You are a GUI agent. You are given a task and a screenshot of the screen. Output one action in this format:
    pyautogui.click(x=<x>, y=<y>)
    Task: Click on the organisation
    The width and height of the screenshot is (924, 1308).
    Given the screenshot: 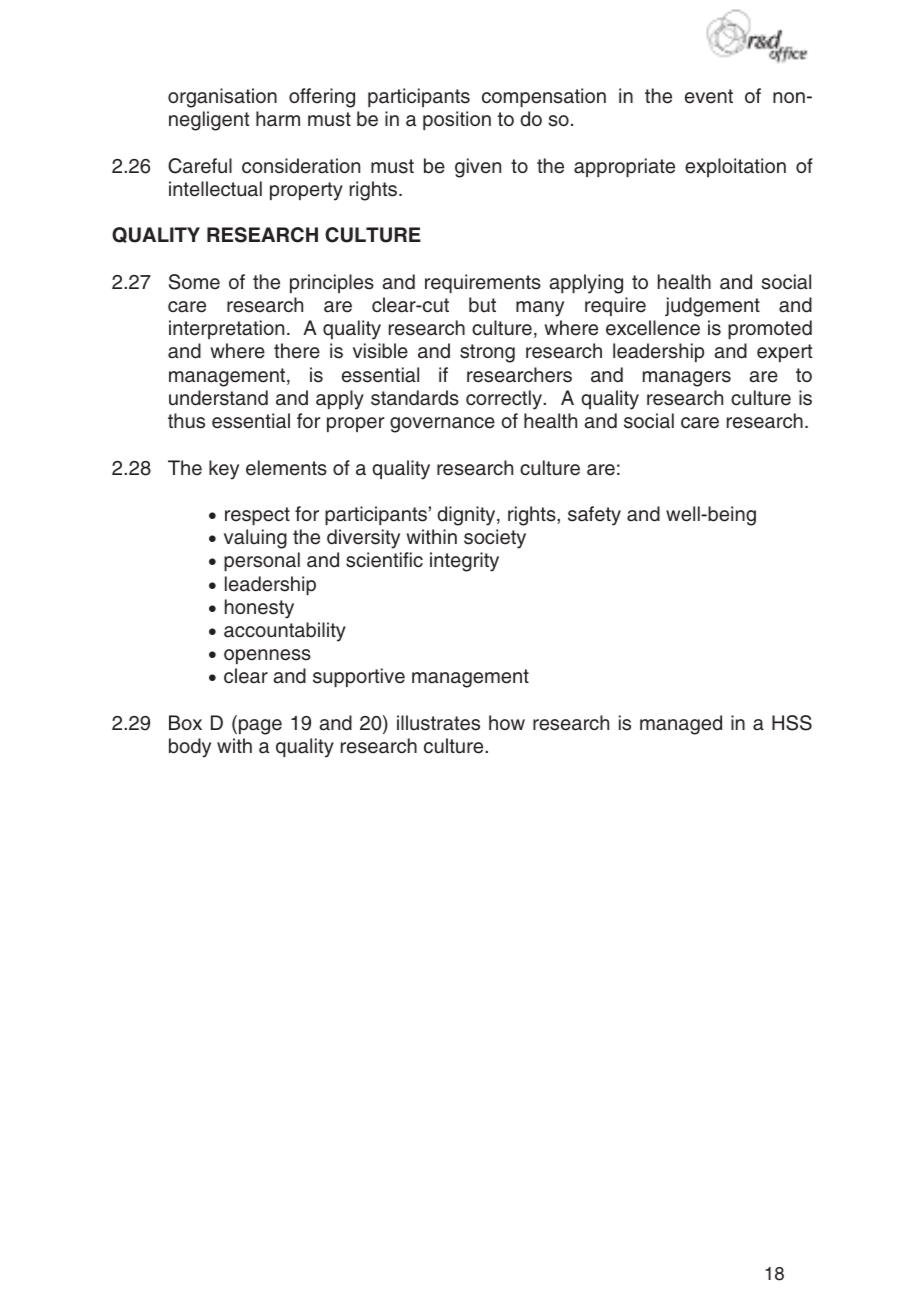 What is the action you would take?
    pyautogui.click(x=222, y=98)
